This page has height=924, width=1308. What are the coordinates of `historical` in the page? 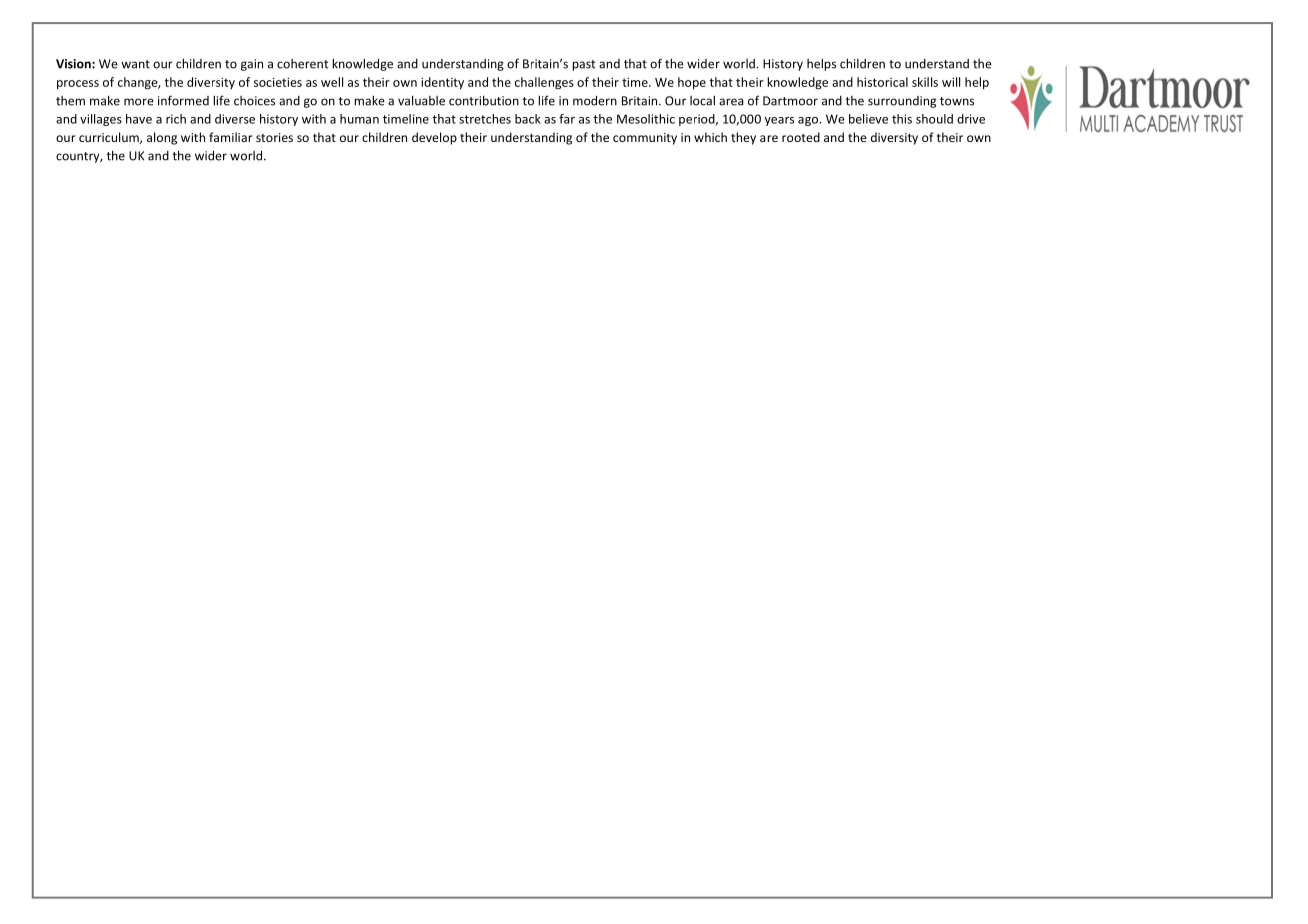 It's located at (882, 82).
